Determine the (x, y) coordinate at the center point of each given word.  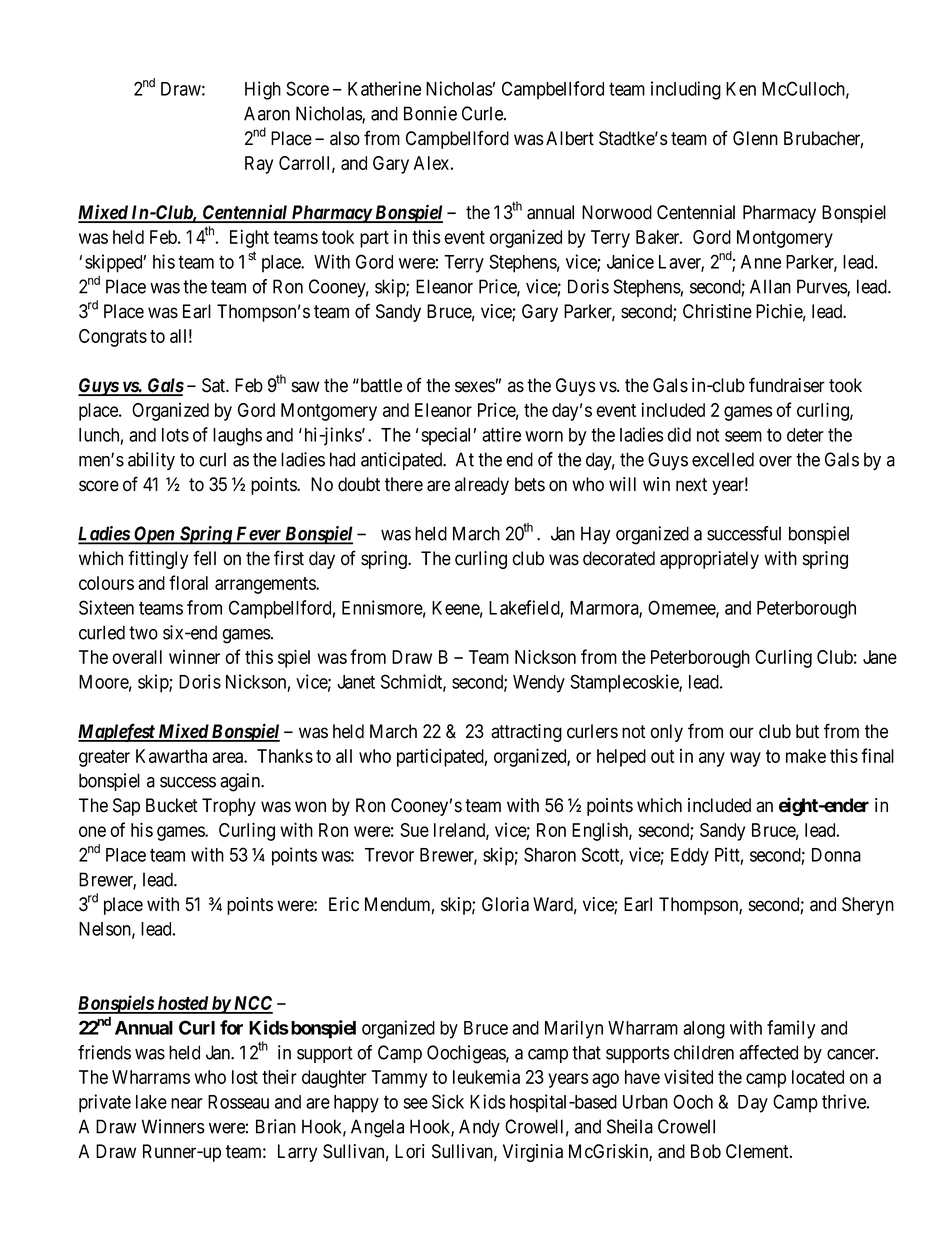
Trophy (229, 807)
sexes (475, 387)
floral (188, 582)
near (187, 1103)
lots (175, 435)
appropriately (709, 560)
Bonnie (430, 113)
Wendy (539, 684)
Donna (836, 855)
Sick (448, 1101)
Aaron (267, 113)
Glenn (755, 138)
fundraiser (787, 385)
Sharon (550, 854)
